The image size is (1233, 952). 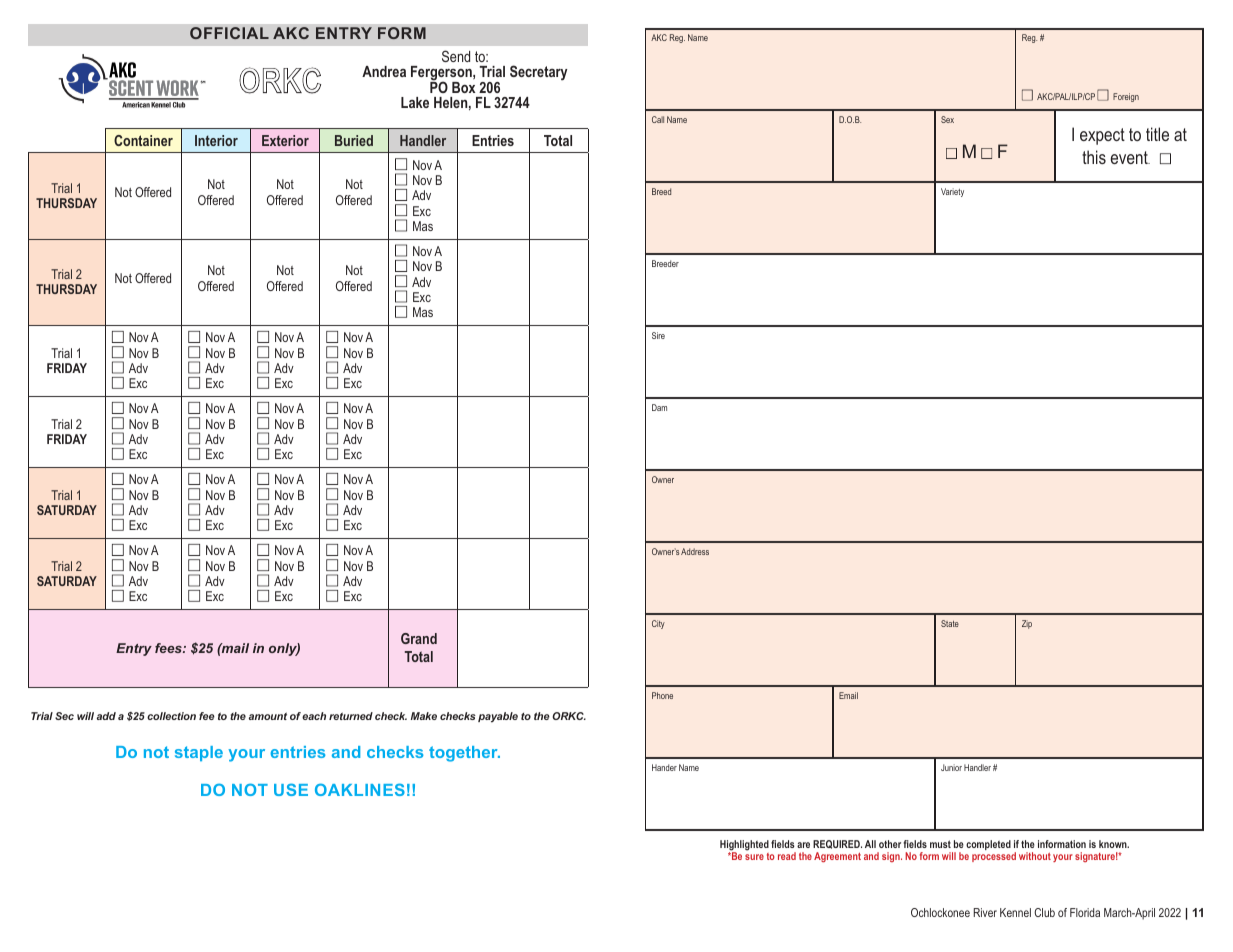 I want to click on Zip, so click(x=1027, y=624).
